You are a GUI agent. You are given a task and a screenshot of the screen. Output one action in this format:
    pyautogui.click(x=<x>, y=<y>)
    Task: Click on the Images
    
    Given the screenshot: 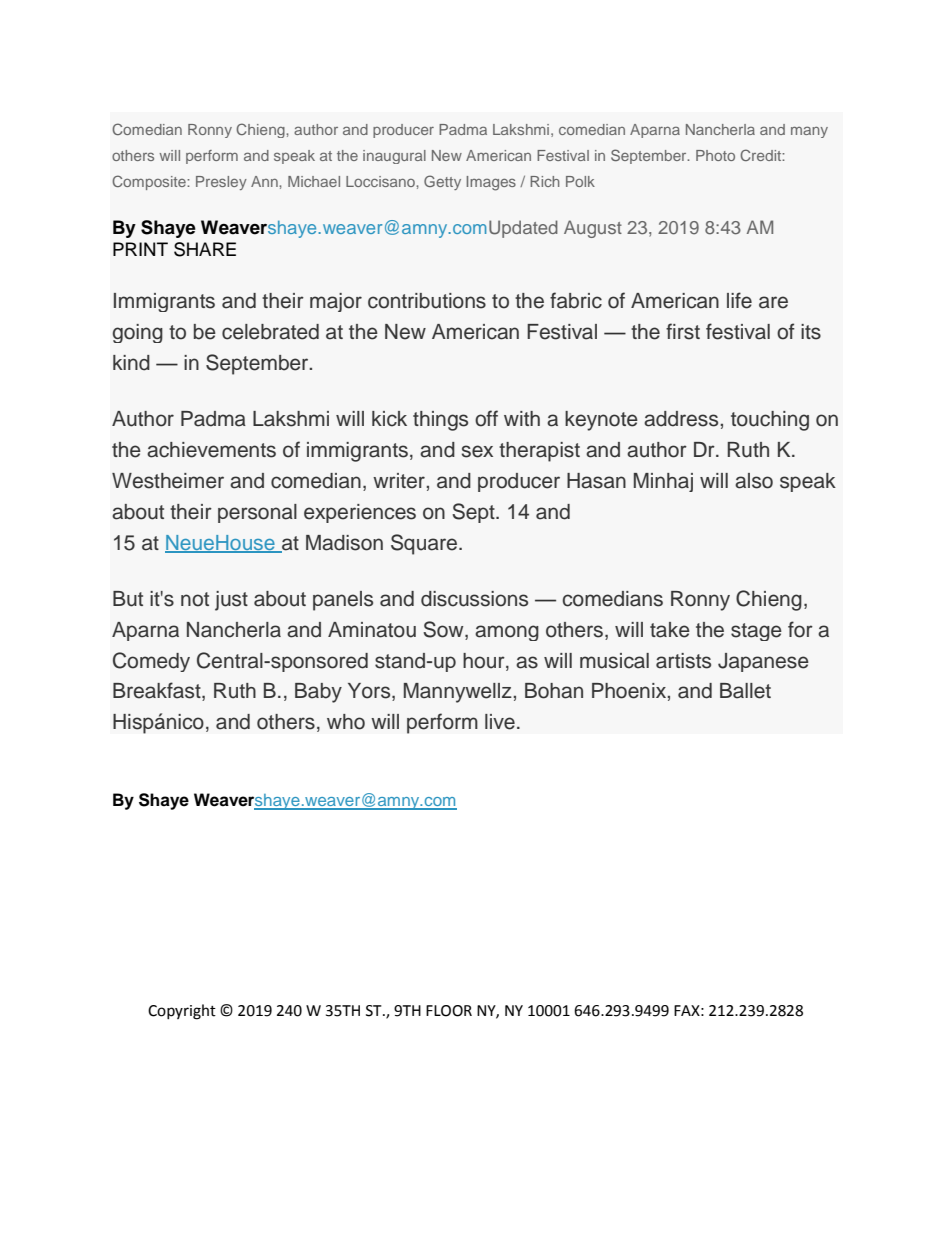 What is the action you would take?
    pyautogui.click(x=491, y=183)
